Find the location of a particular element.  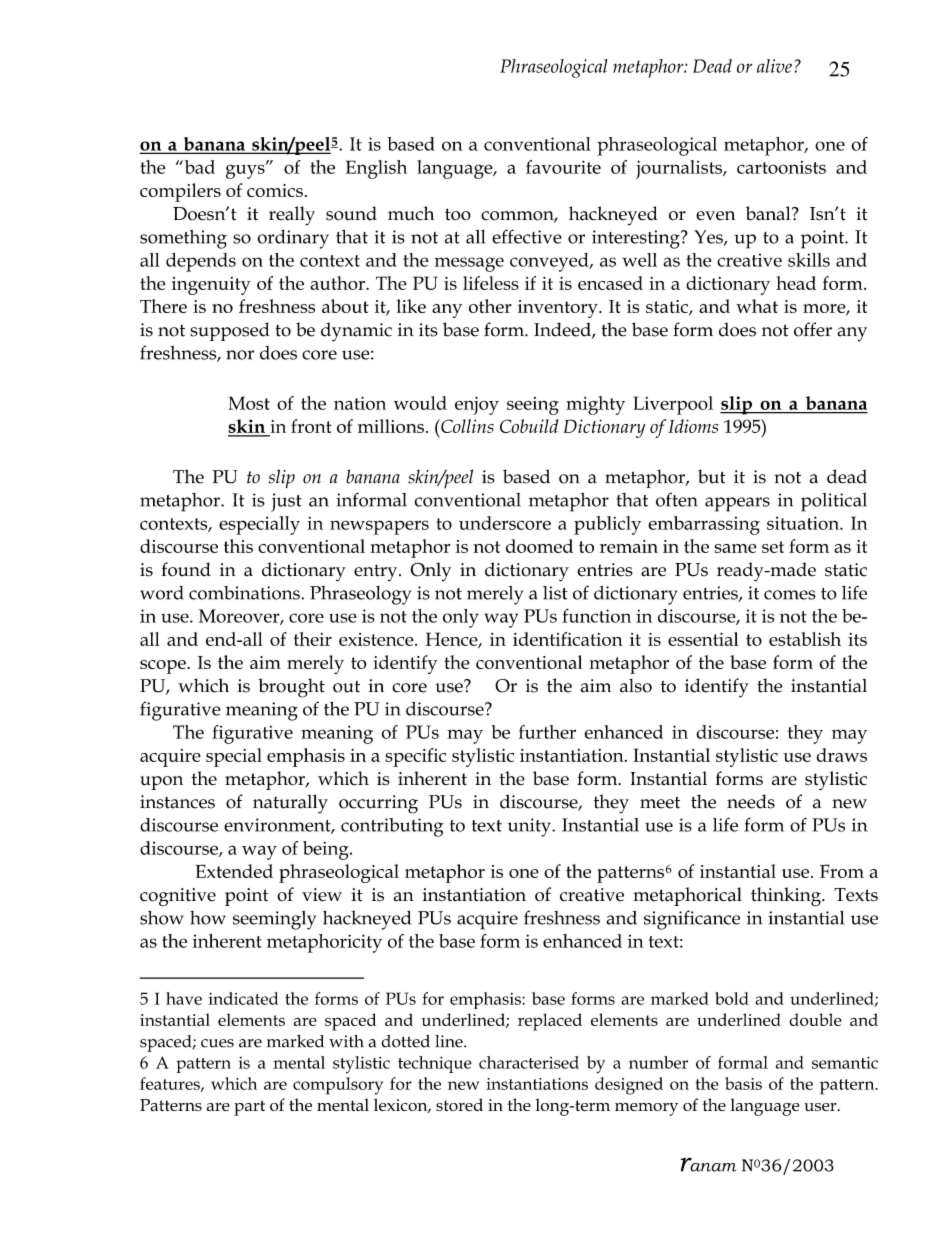

bad is located at coordinates (198, 167).
